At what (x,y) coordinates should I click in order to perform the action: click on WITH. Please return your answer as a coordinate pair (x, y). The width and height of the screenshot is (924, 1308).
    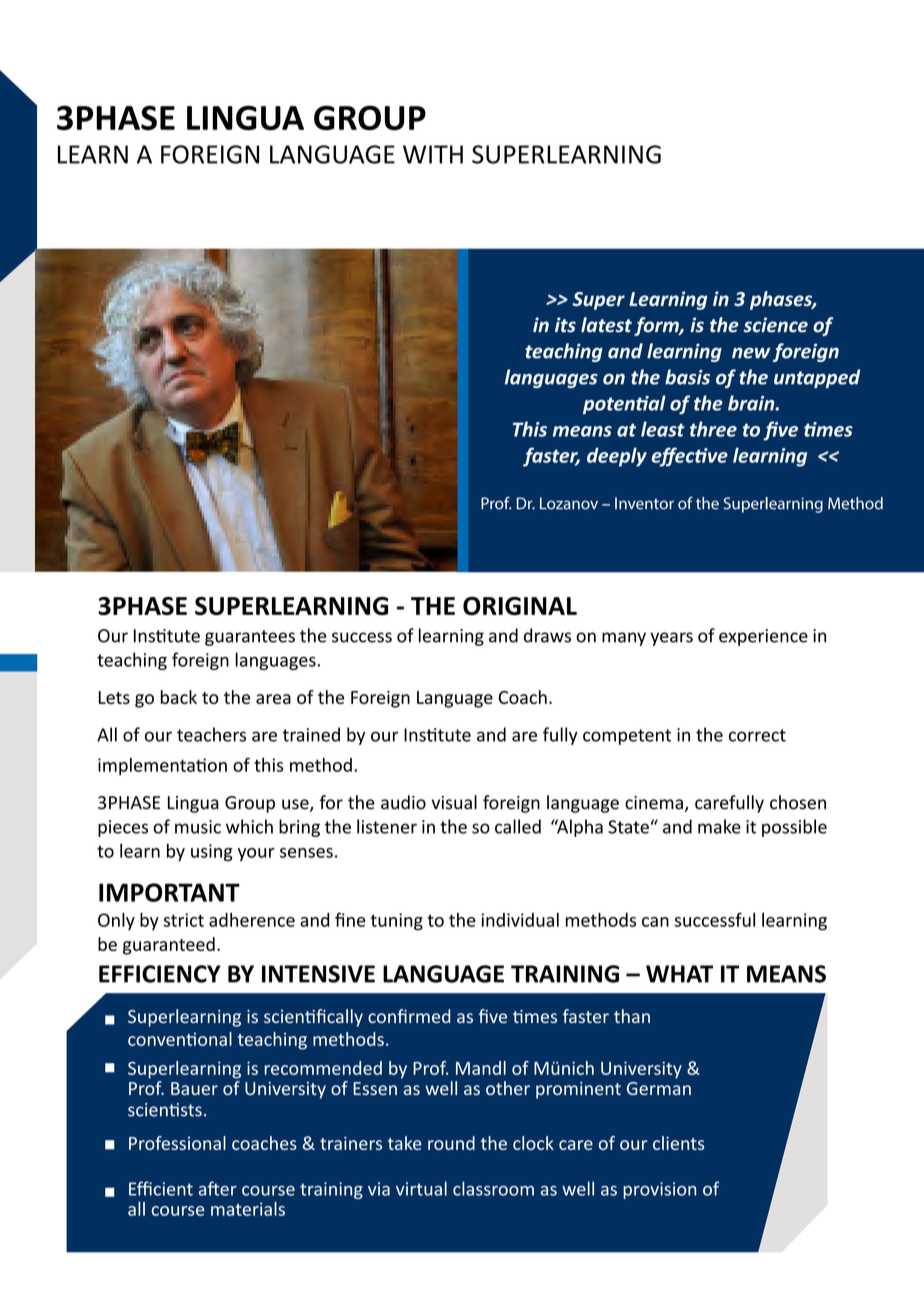
    Looking at the image, I should click on (433, 154).
